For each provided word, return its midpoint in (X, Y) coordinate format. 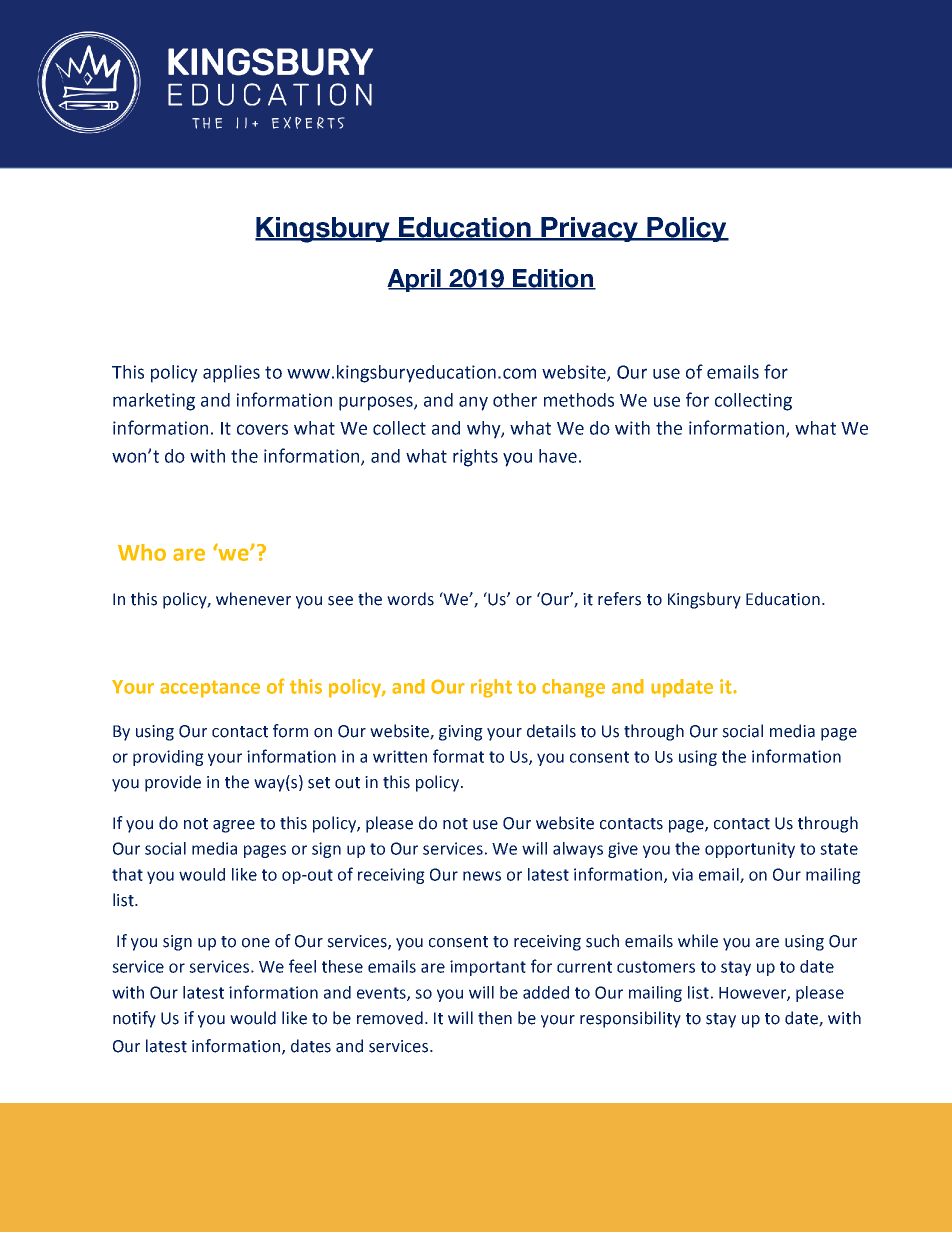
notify (134, 1019)
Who (142, 552)
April (415, 280)
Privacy (589, 229)
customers (656, 967)
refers (619, 599)
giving (461, 733)
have (558, 456)
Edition (553, 279)
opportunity (750, 850)
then (495, 1018)
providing (168, 758)
